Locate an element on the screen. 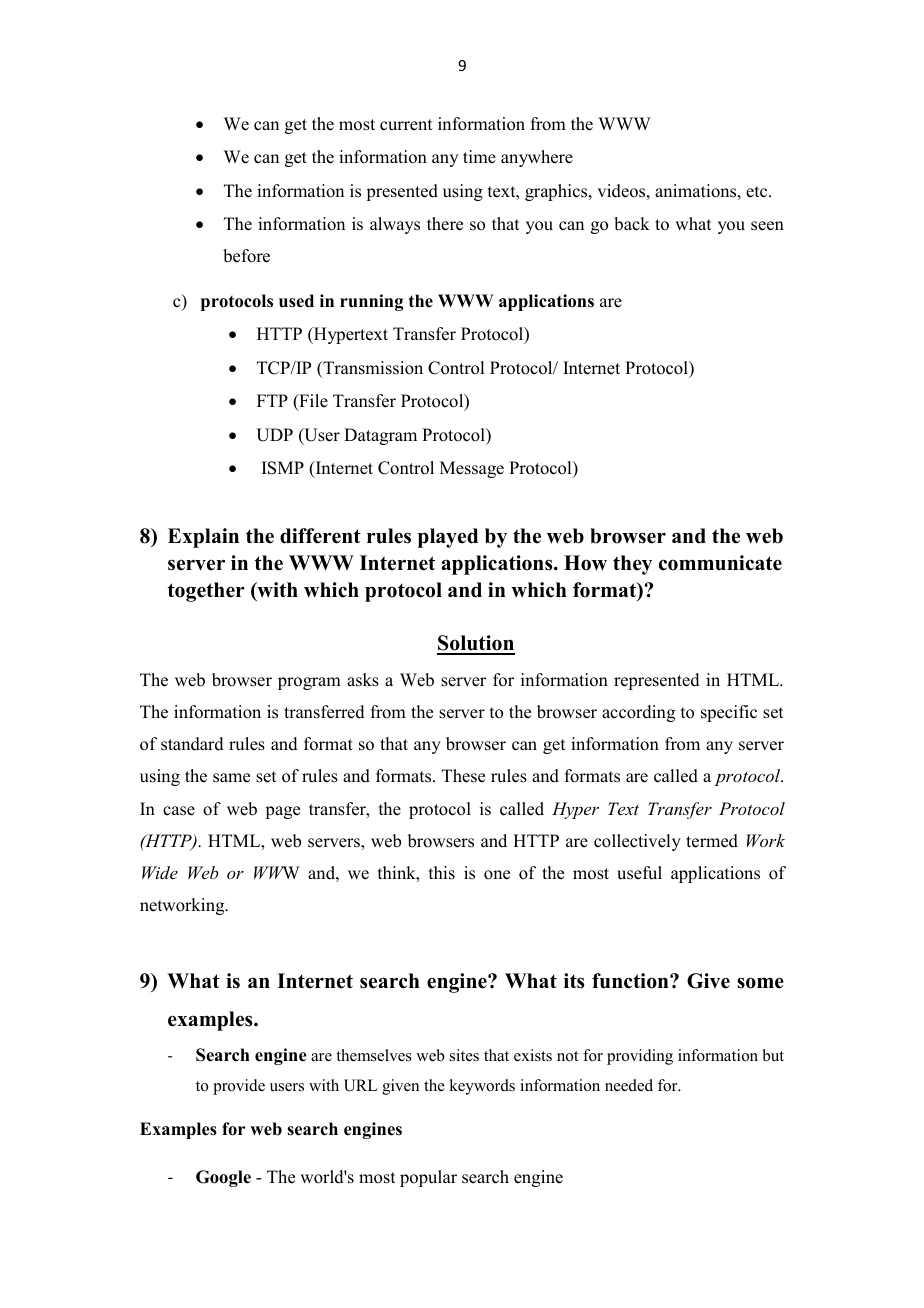  time is located at coordinates (479, 157).
